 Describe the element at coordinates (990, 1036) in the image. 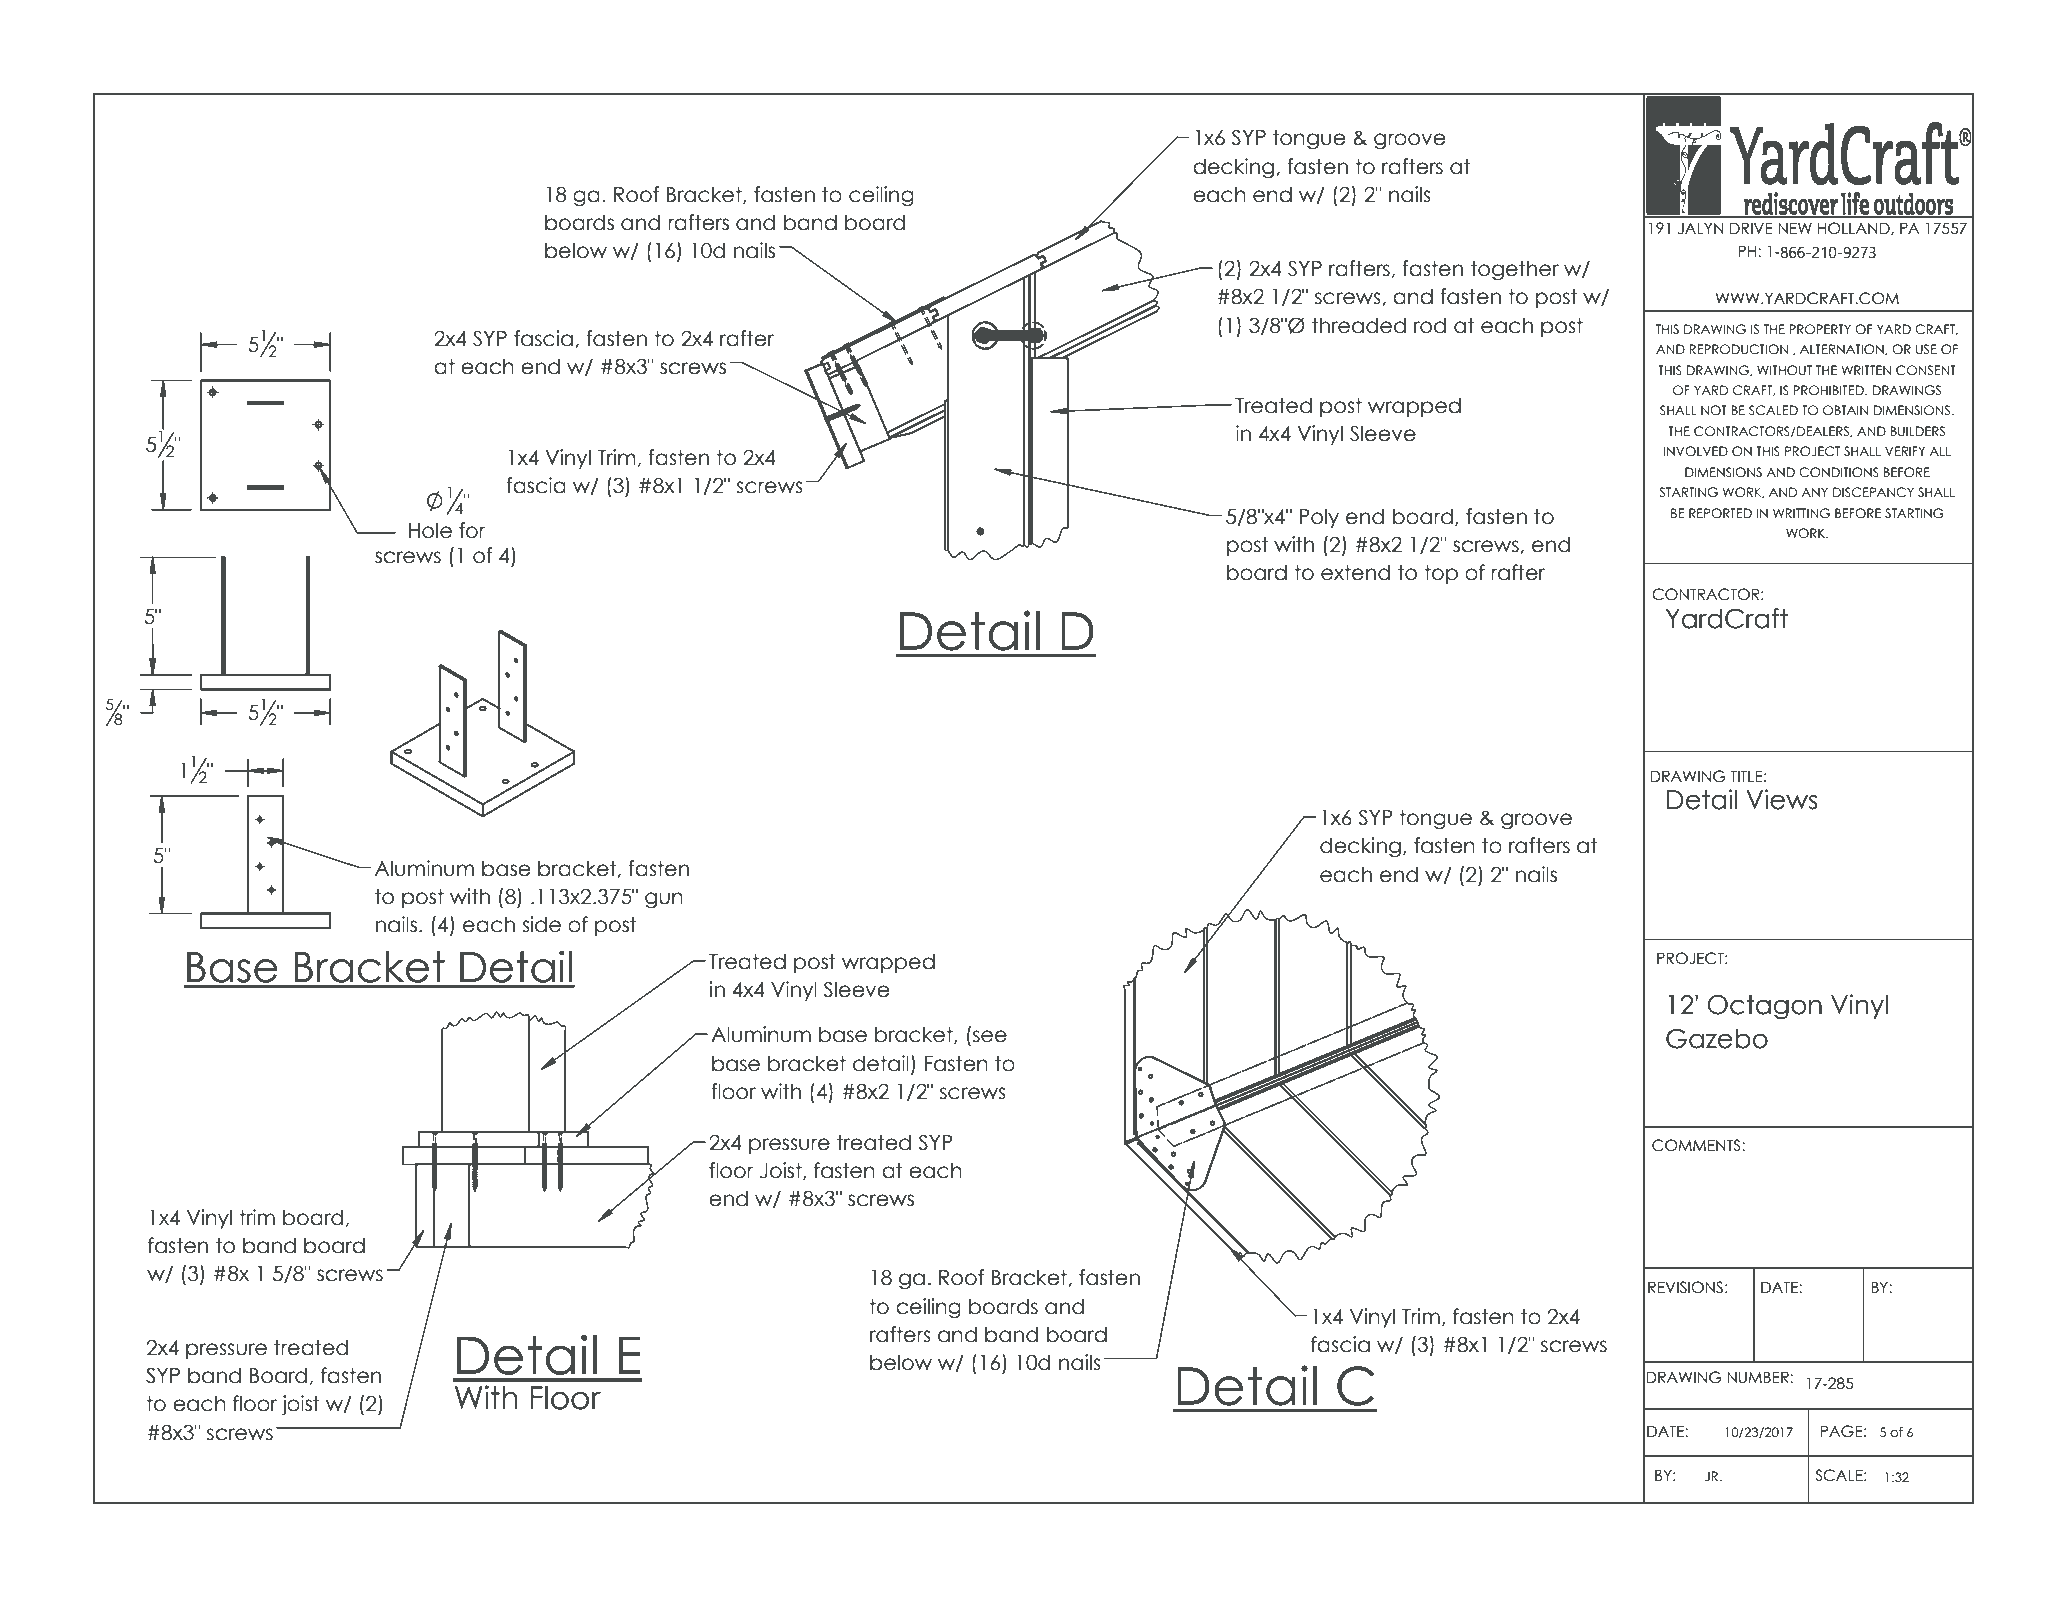

I see `see` at that location.
